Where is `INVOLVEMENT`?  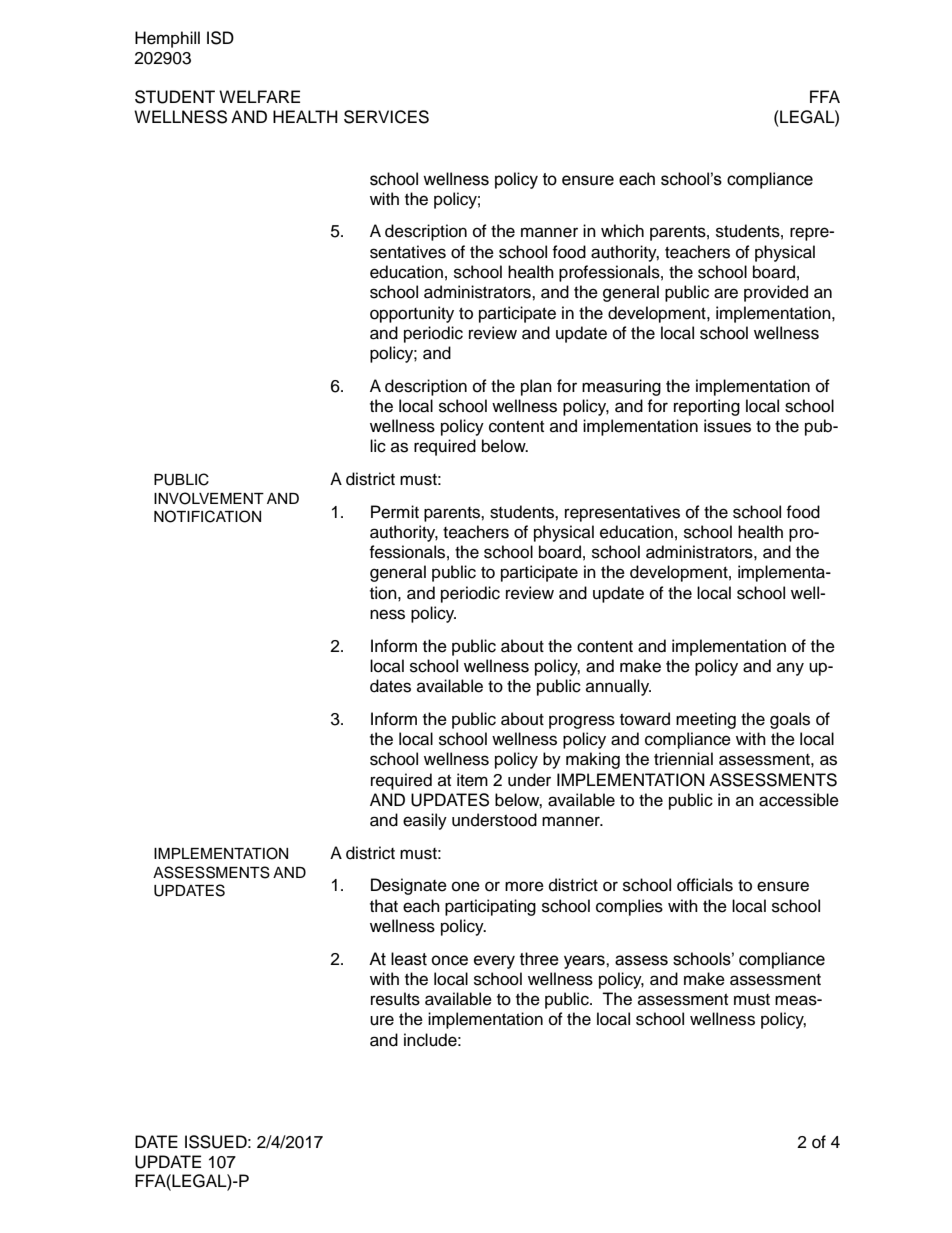
INVOLVEMENT is located at coordinates (209, 498).
